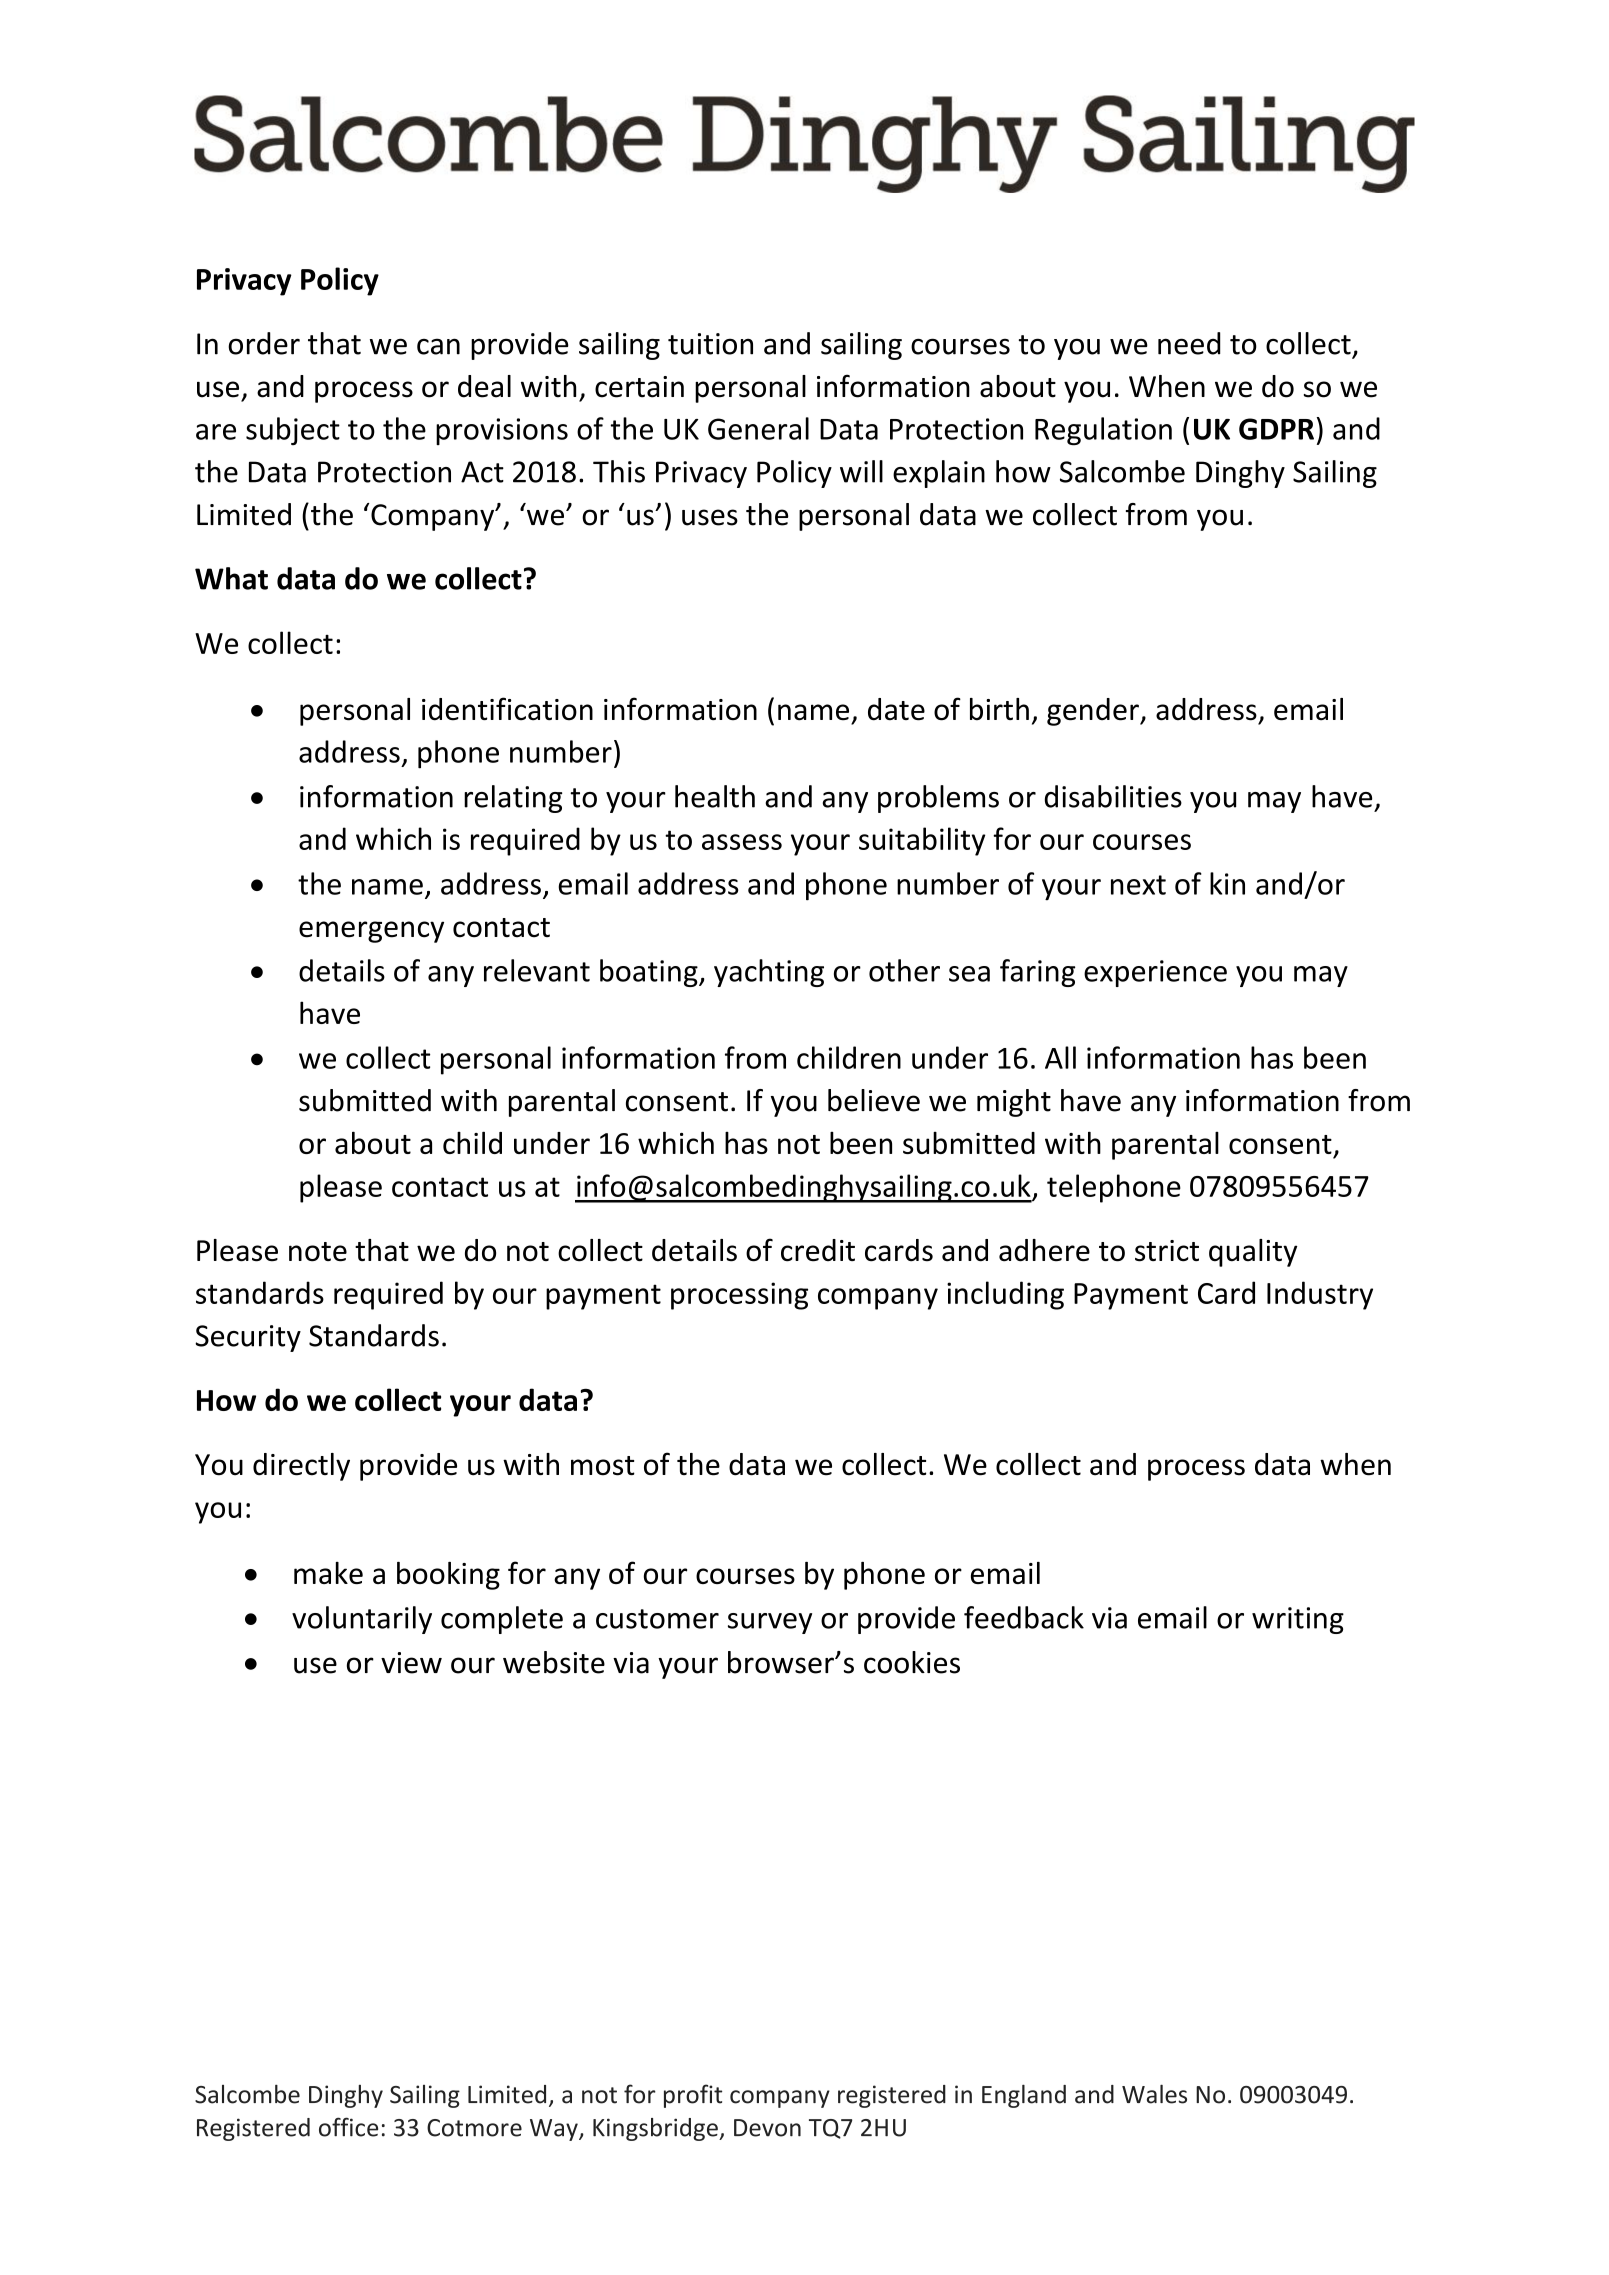  I want to click on emergency, so click(371, 932).
